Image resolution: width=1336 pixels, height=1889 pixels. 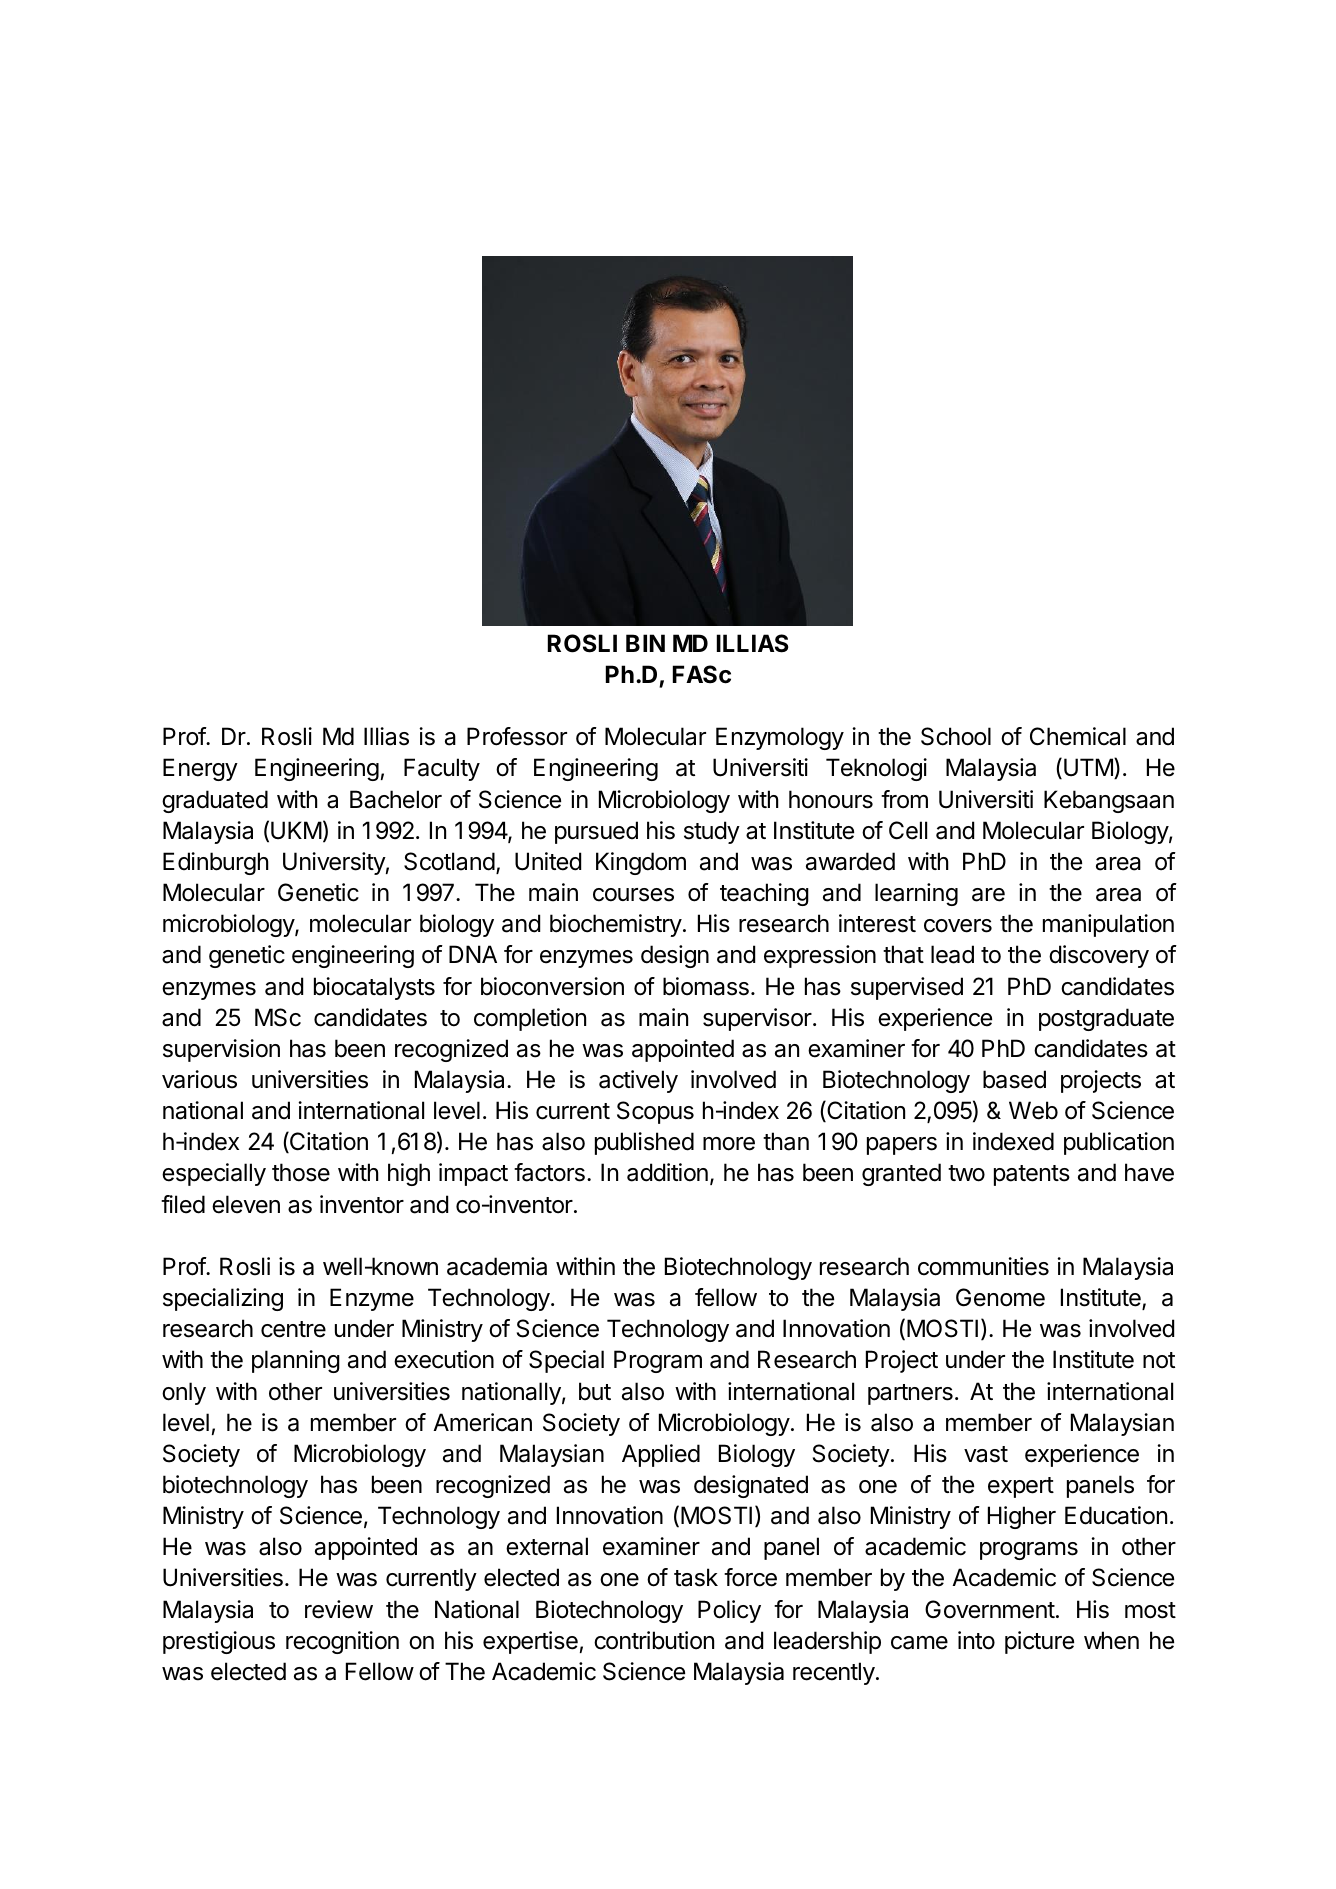 What do you see at coordinates (667, 1172) in the image?
I see `addition` at bounding box center [667, 1172].
